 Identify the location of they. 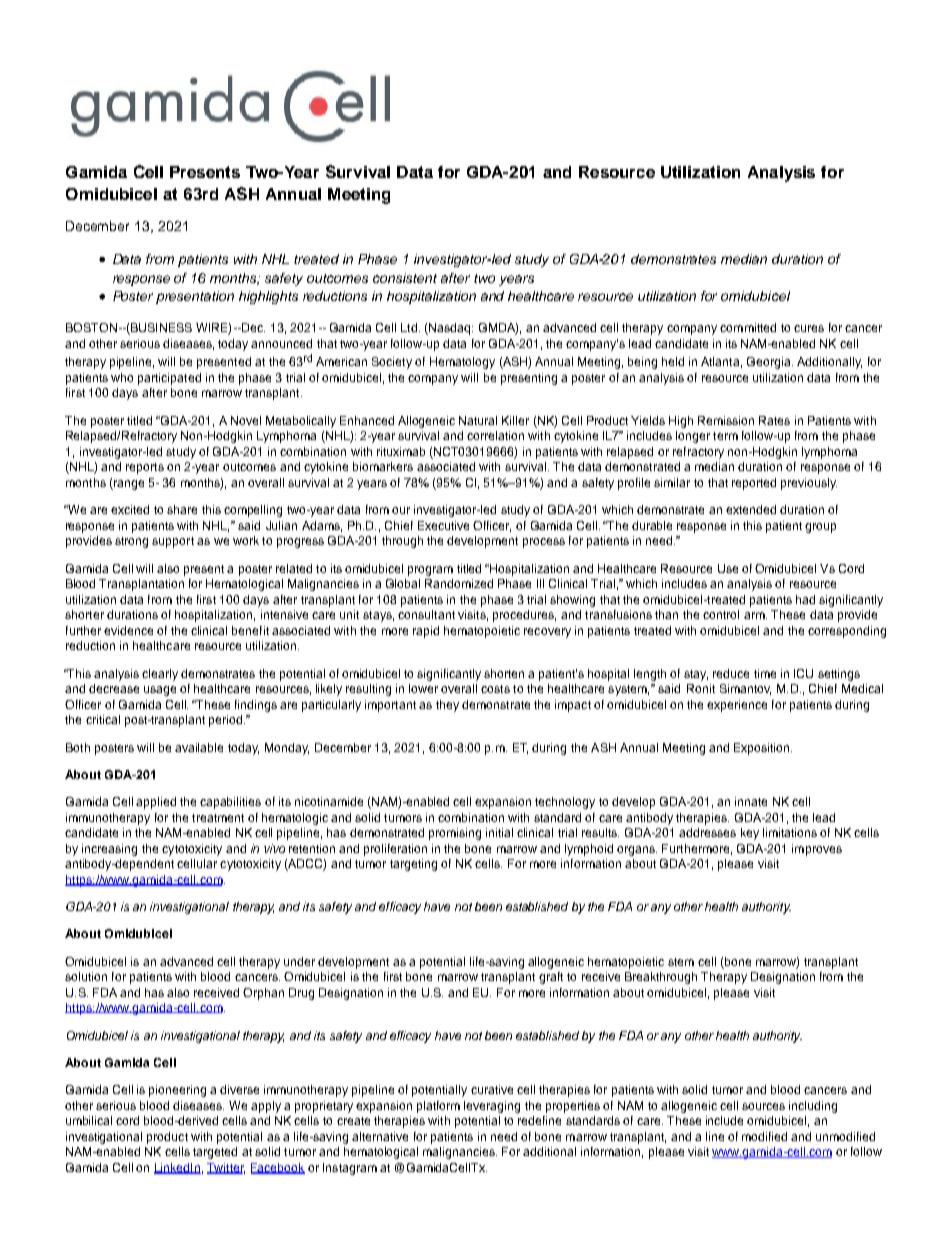
(447, 706).
